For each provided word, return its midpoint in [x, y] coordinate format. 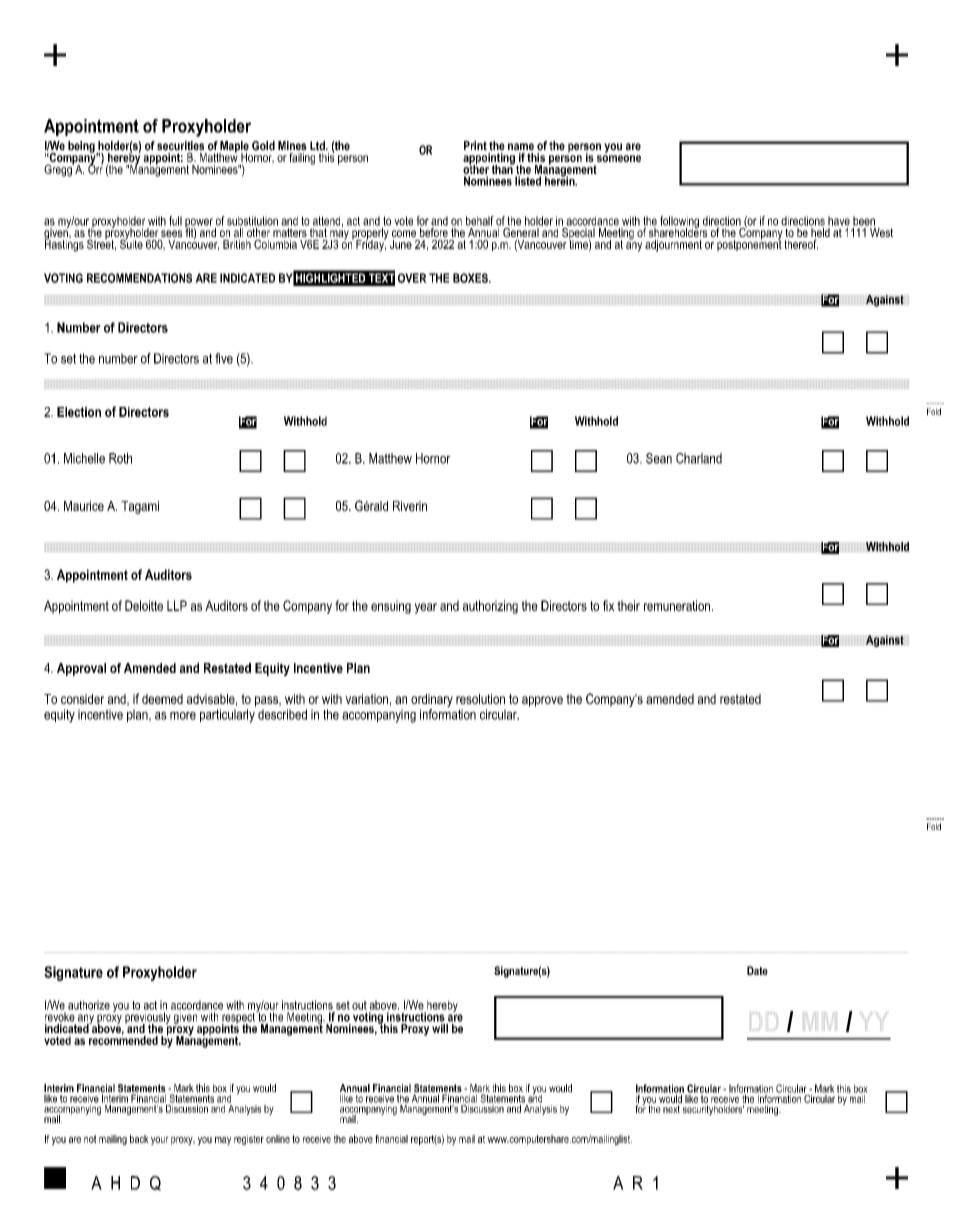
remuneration [677, 605]
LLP [177, 605]
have [839, 221]
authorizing [490, 607]
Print [475, 146]
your [160, 1141]
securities [180, 146]
